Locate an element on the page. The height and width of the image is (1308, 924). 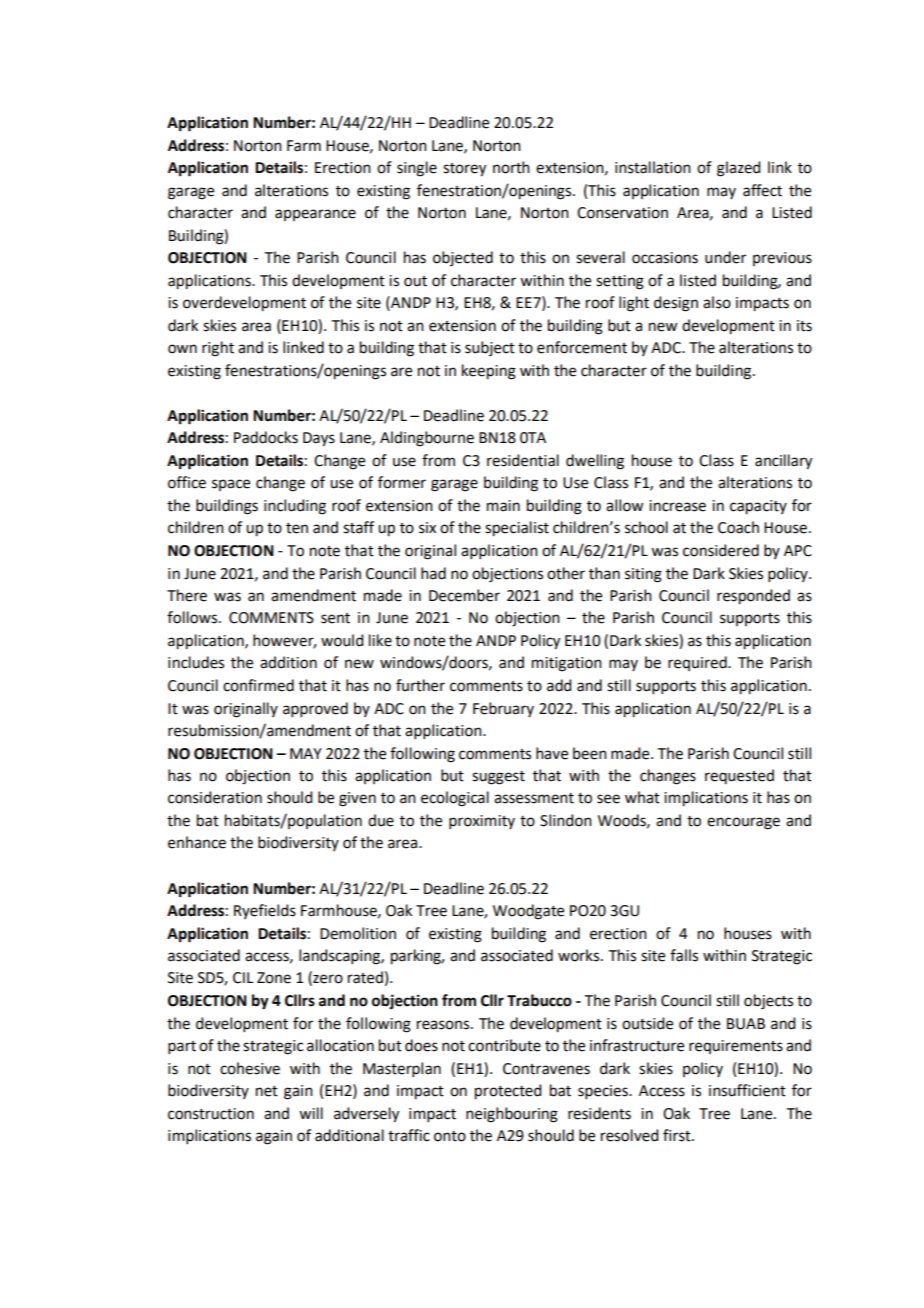
confirmed is located at coordinates (258, 685).
